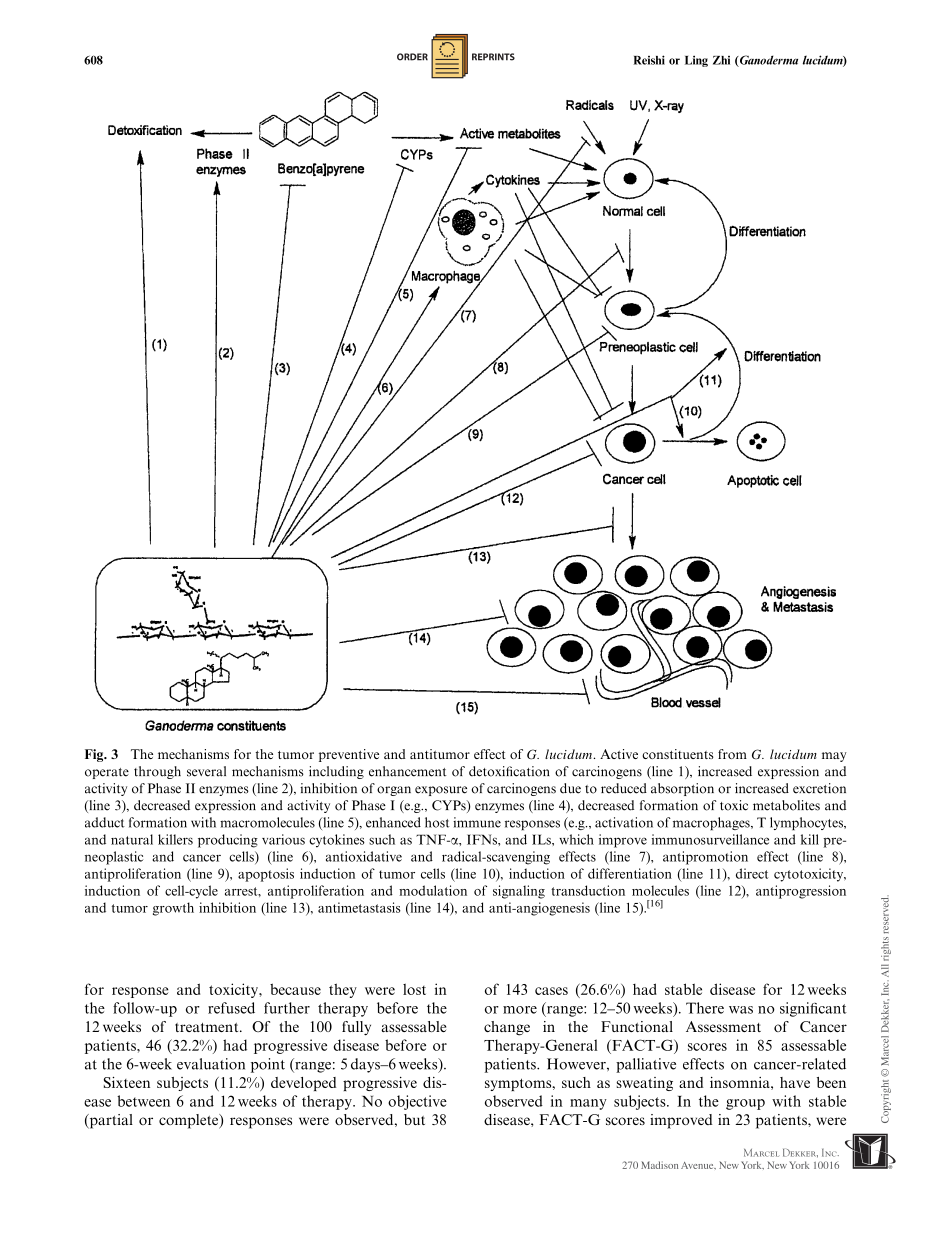  What do you see at coordinates (211, 1064) in the screenshot?
I see `evaluation` at bounding box center [211, 1064].
